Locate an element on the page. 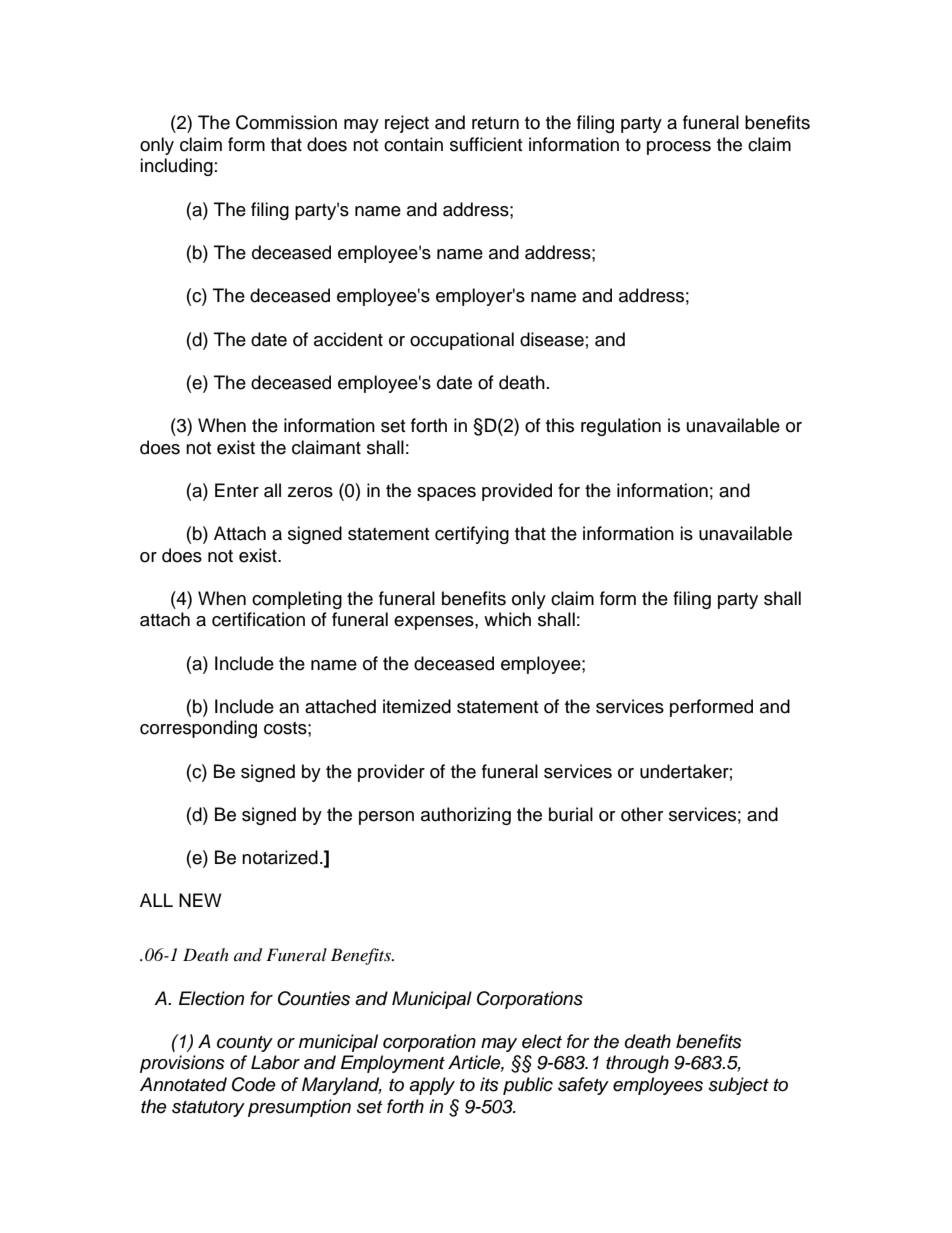  Code is located at coordinates (254, 1084).
